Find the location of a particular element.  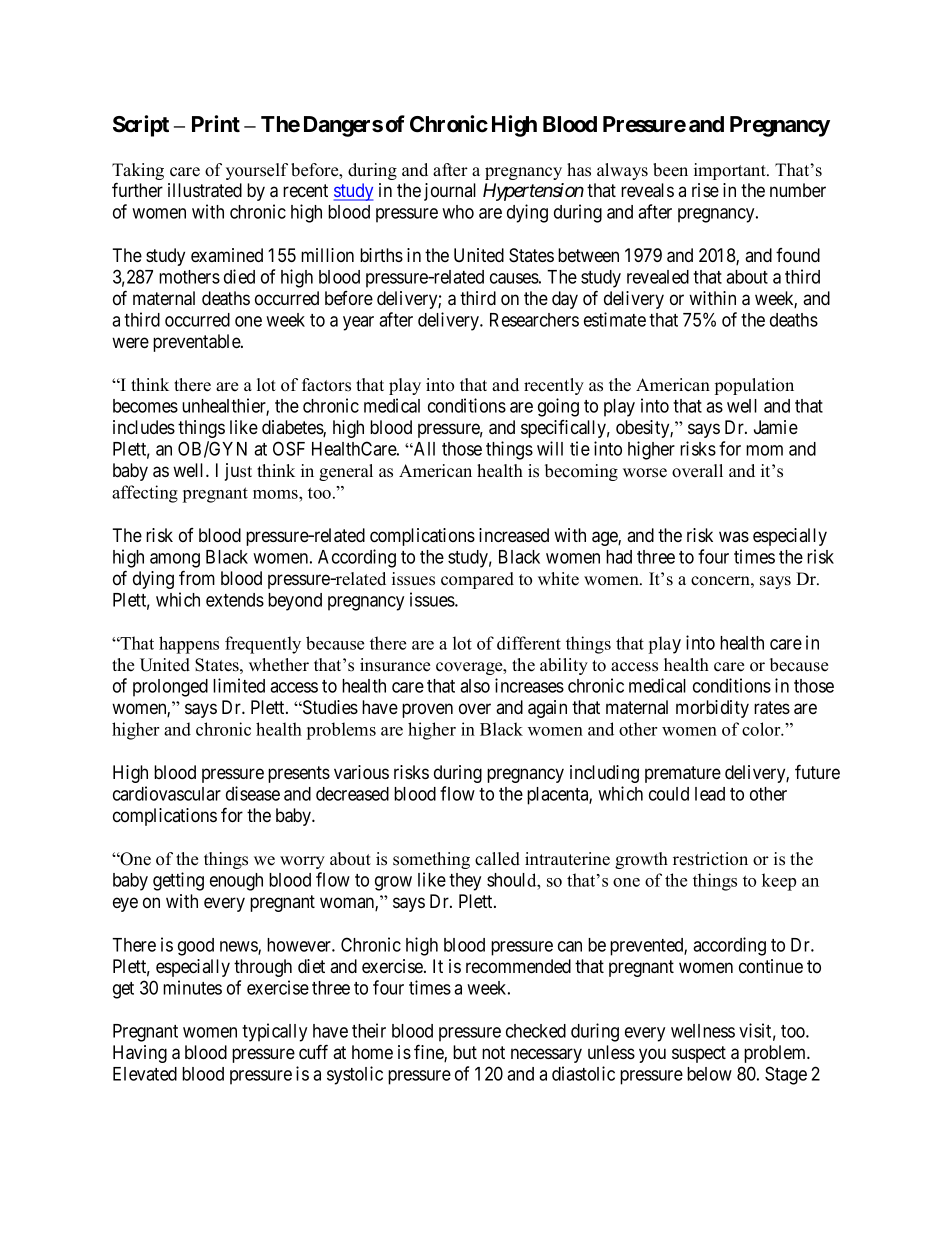

lead is located at coordinates (710, 794).
